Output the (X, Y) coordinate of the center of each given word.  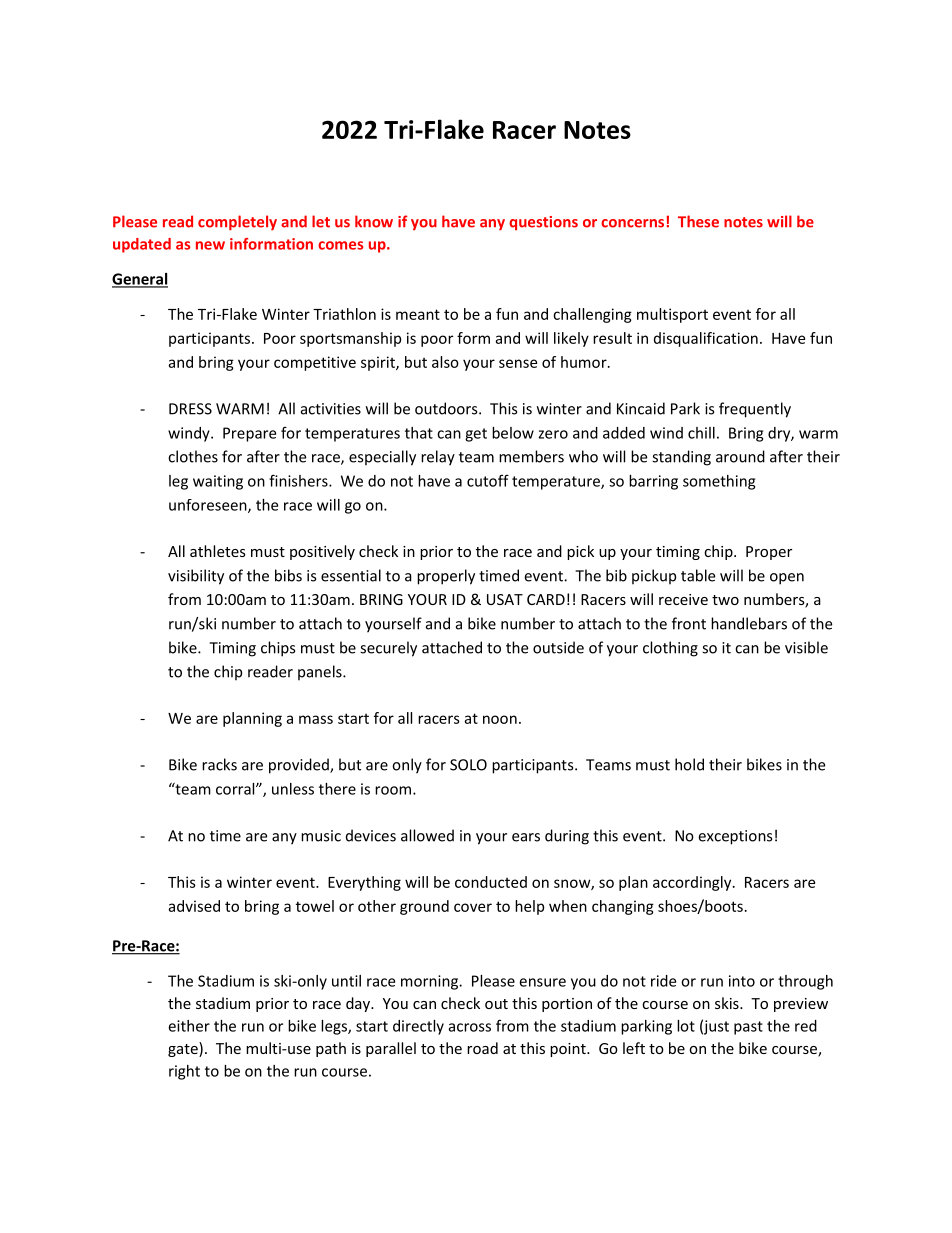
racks (219, 764)
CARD (546, 599)
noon (500, 719)
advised (194, 906)
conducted (491, 882)
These (698, 221)
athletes (218, 551)
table (698, 575)
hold (689, 764)
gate (184, 1049)
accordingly (693, 883)
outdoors (447, 408)
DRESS (190, 409)
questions (543, 223)
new (210, 245)
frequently (755, 410)
